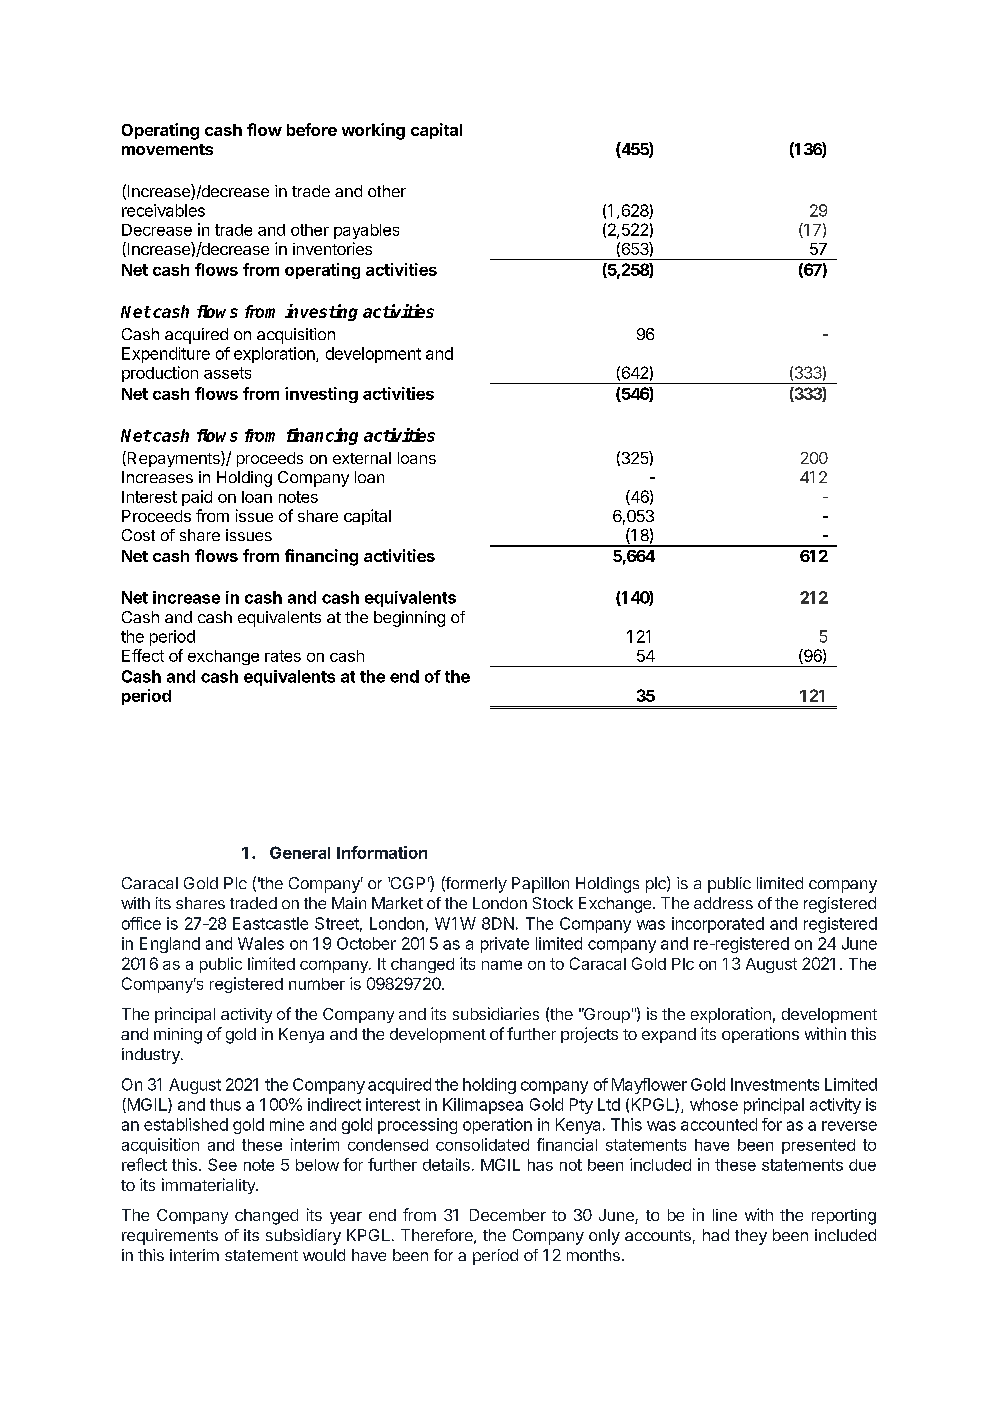  I want to click on December, so click(508, 1215).
